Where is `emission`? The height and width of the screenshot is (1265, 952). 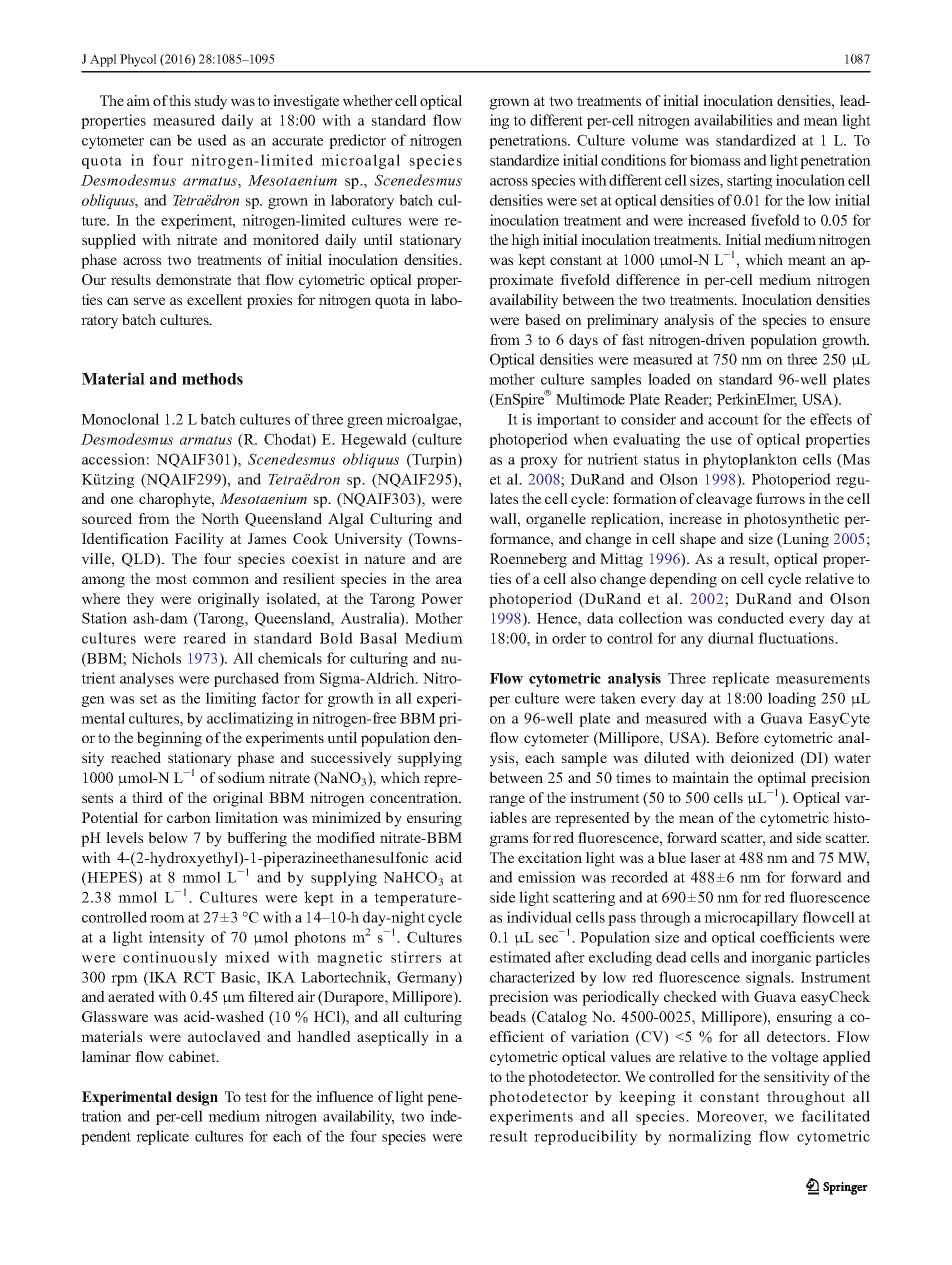
emission is located at coordinates (547, 877).
